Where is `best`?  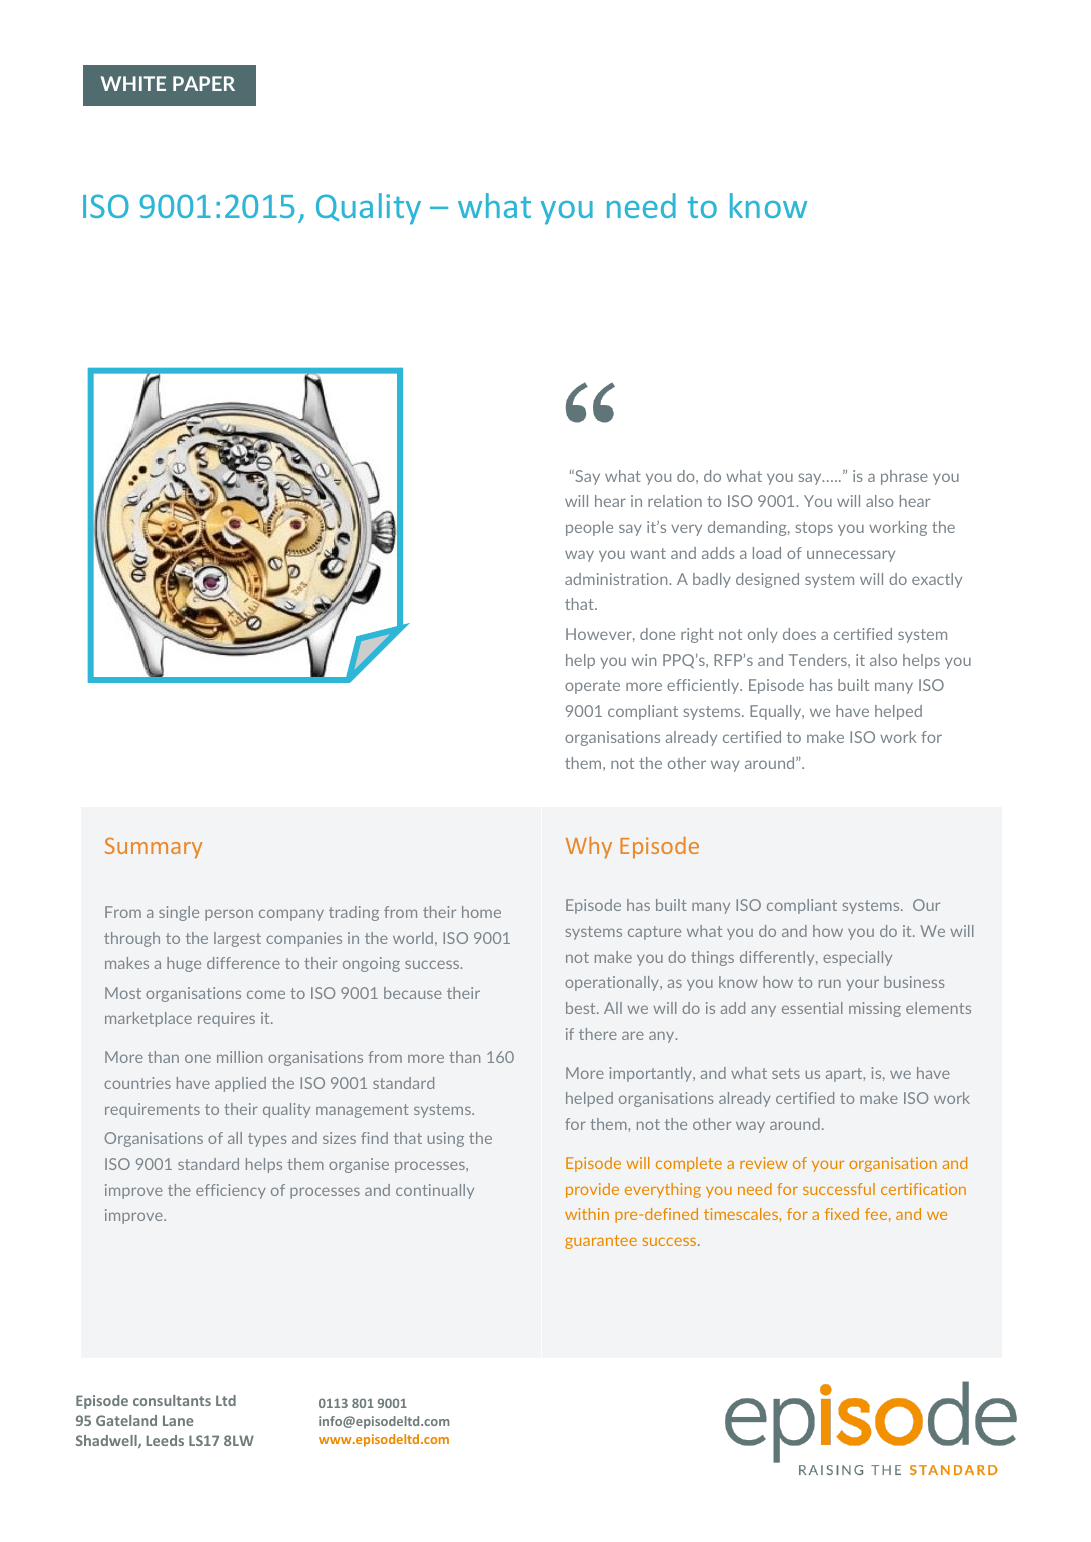 best is located at coordinates (582, 1008).
